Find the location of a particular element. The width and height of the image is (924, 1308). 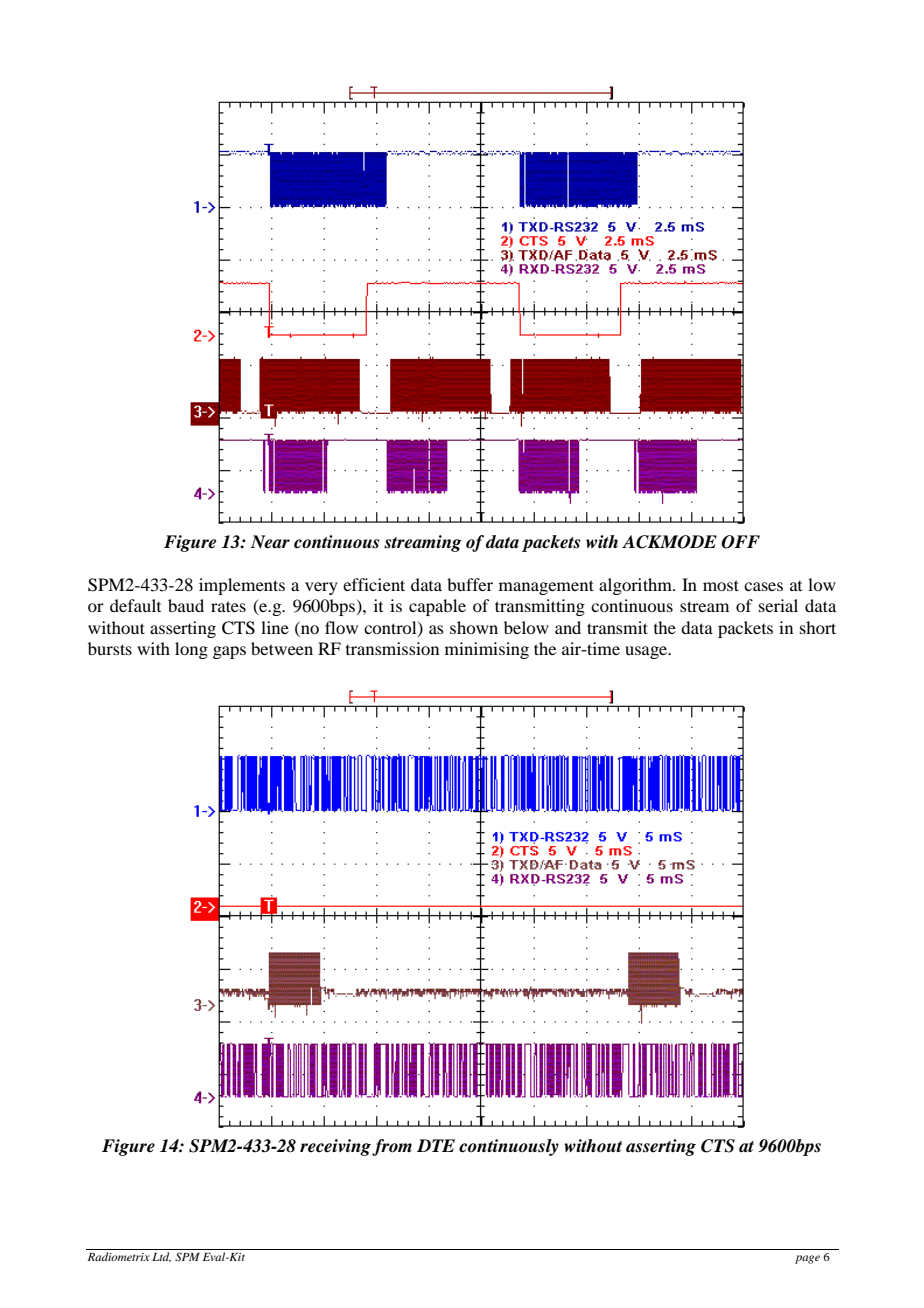

DTE is located at coordinates (436, 1145).
